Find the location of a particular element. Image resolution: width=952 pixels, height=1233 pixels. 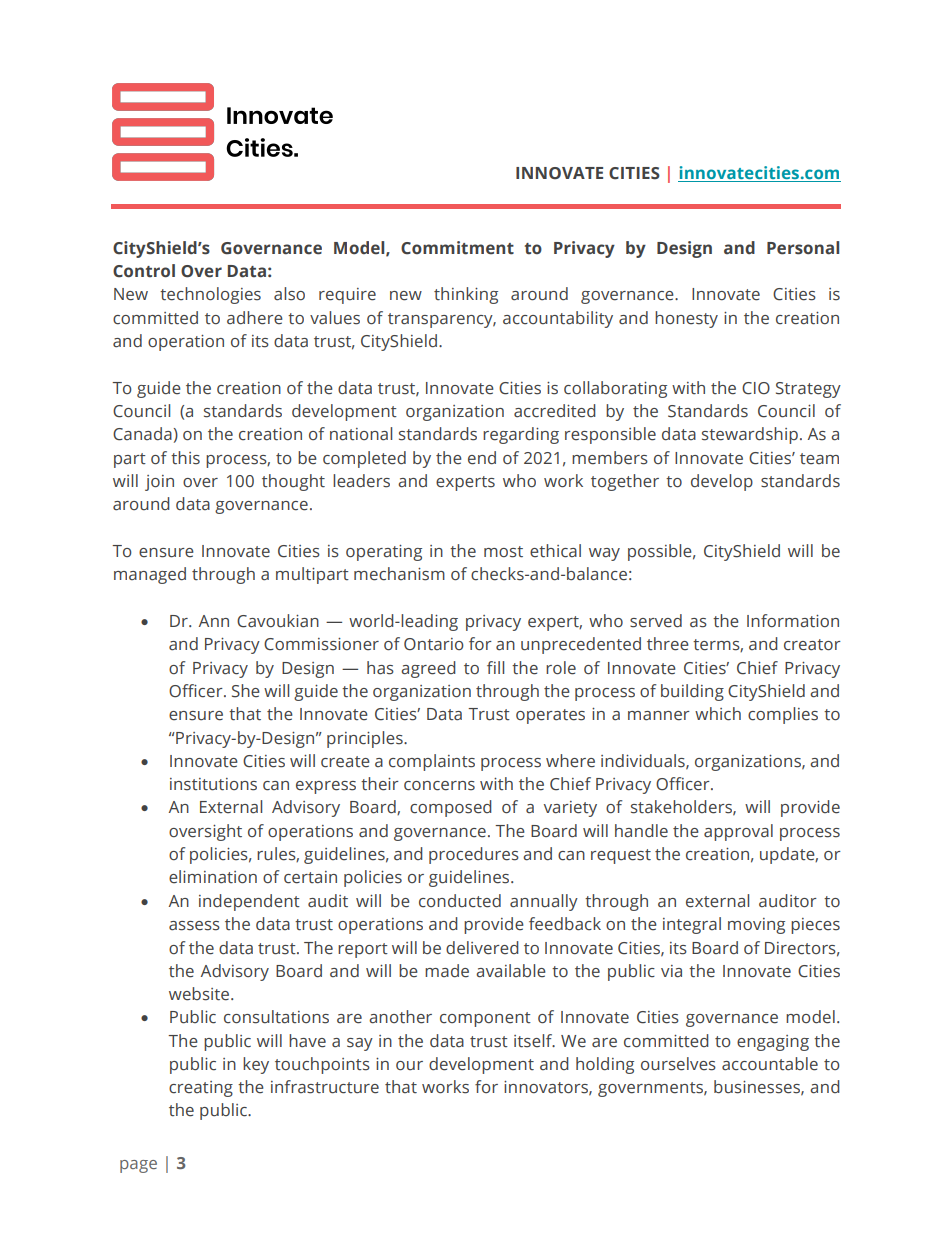

thinking is located at coordinates (466, 295).
